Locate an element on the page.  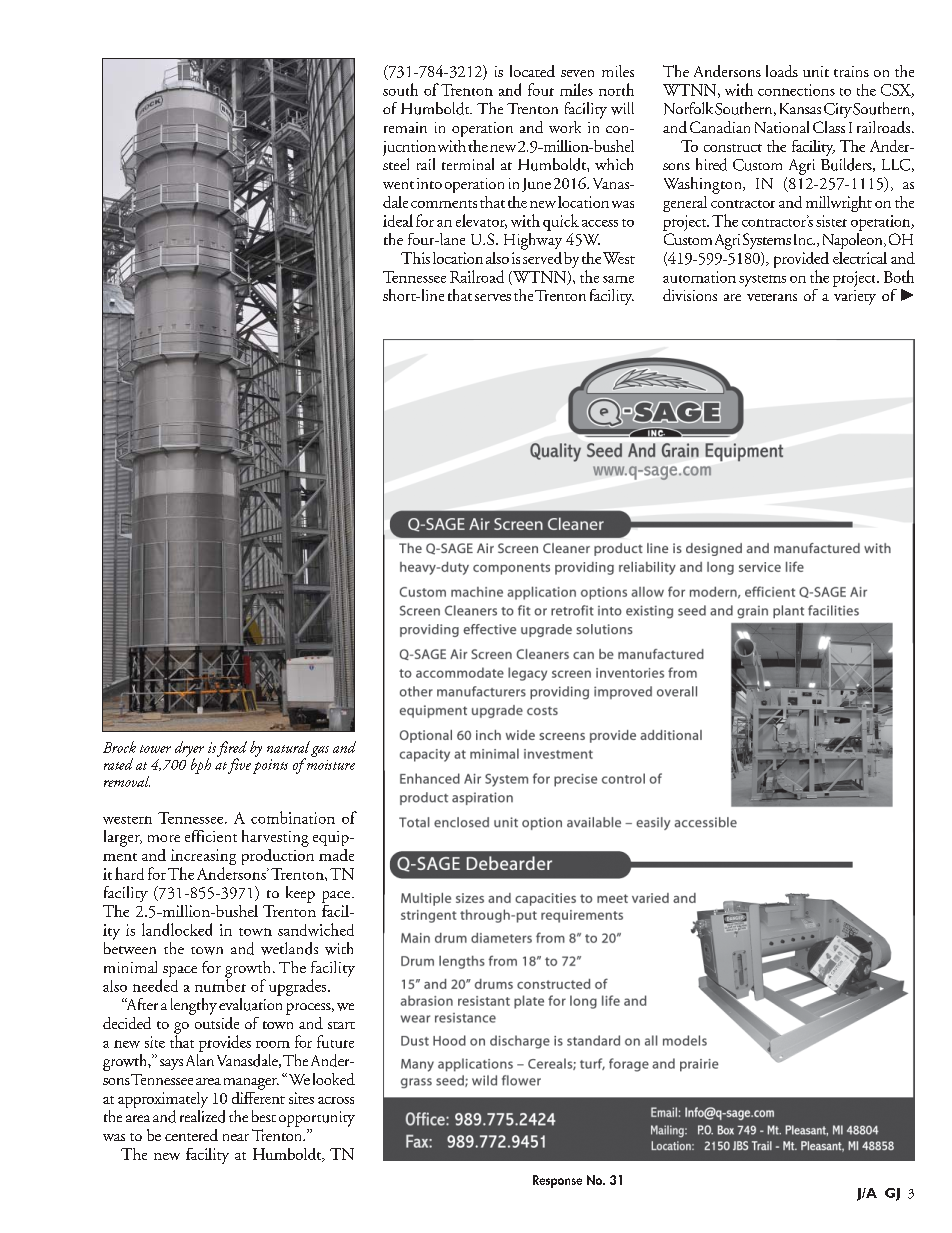
gas is located at coordinates (320, 751).
